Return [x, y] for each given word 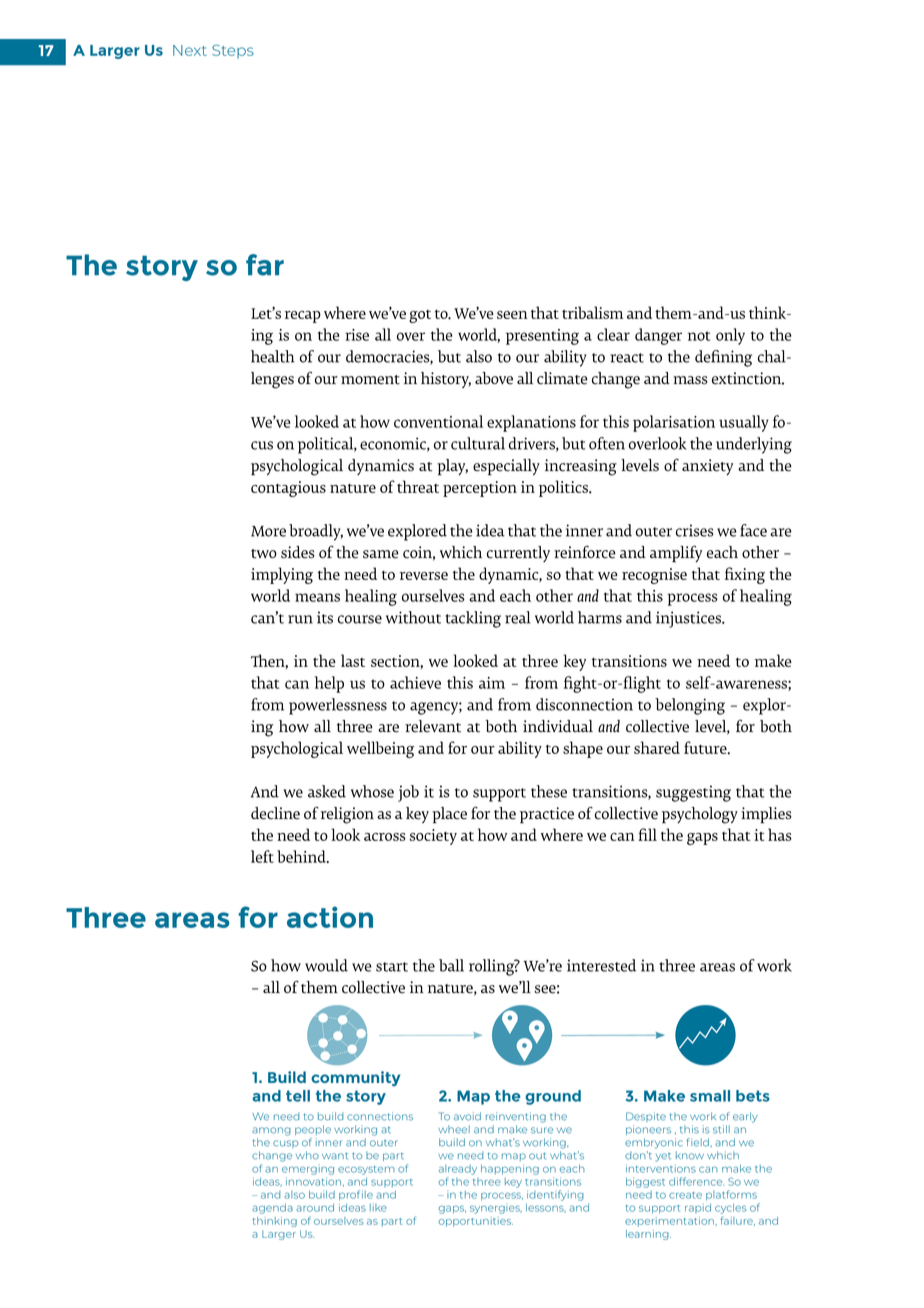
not [699, 336]
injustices [690, 619]
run [300, 619]
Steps [233, 52]
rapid [698, 1208]
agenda [272, 1209]
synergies [496, 1210]
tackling [473, 619]
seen [512, 315]
